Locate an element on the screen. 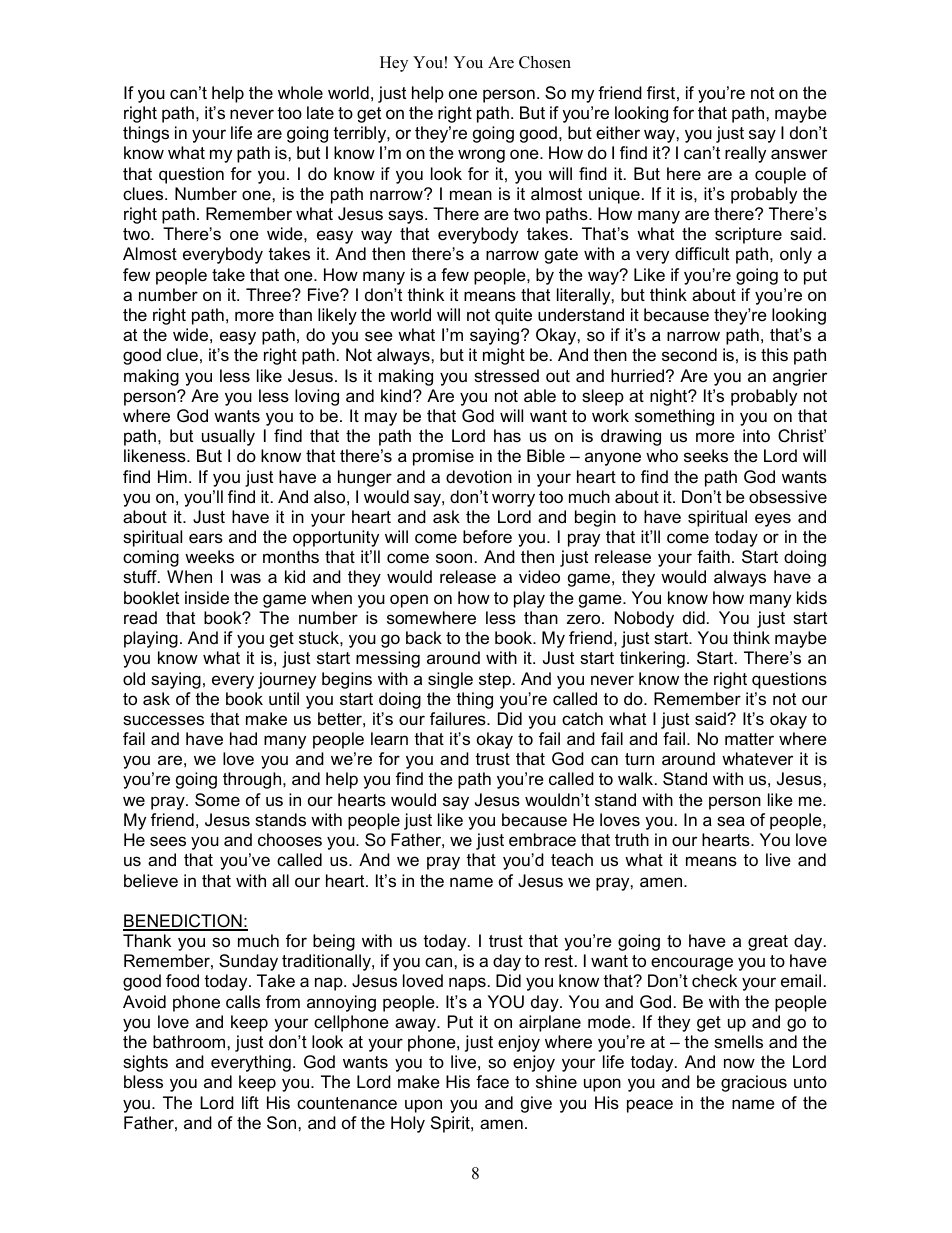 The height and width of the screenshot is (1233, 952). embrace is located at coordinates (542, 840).
